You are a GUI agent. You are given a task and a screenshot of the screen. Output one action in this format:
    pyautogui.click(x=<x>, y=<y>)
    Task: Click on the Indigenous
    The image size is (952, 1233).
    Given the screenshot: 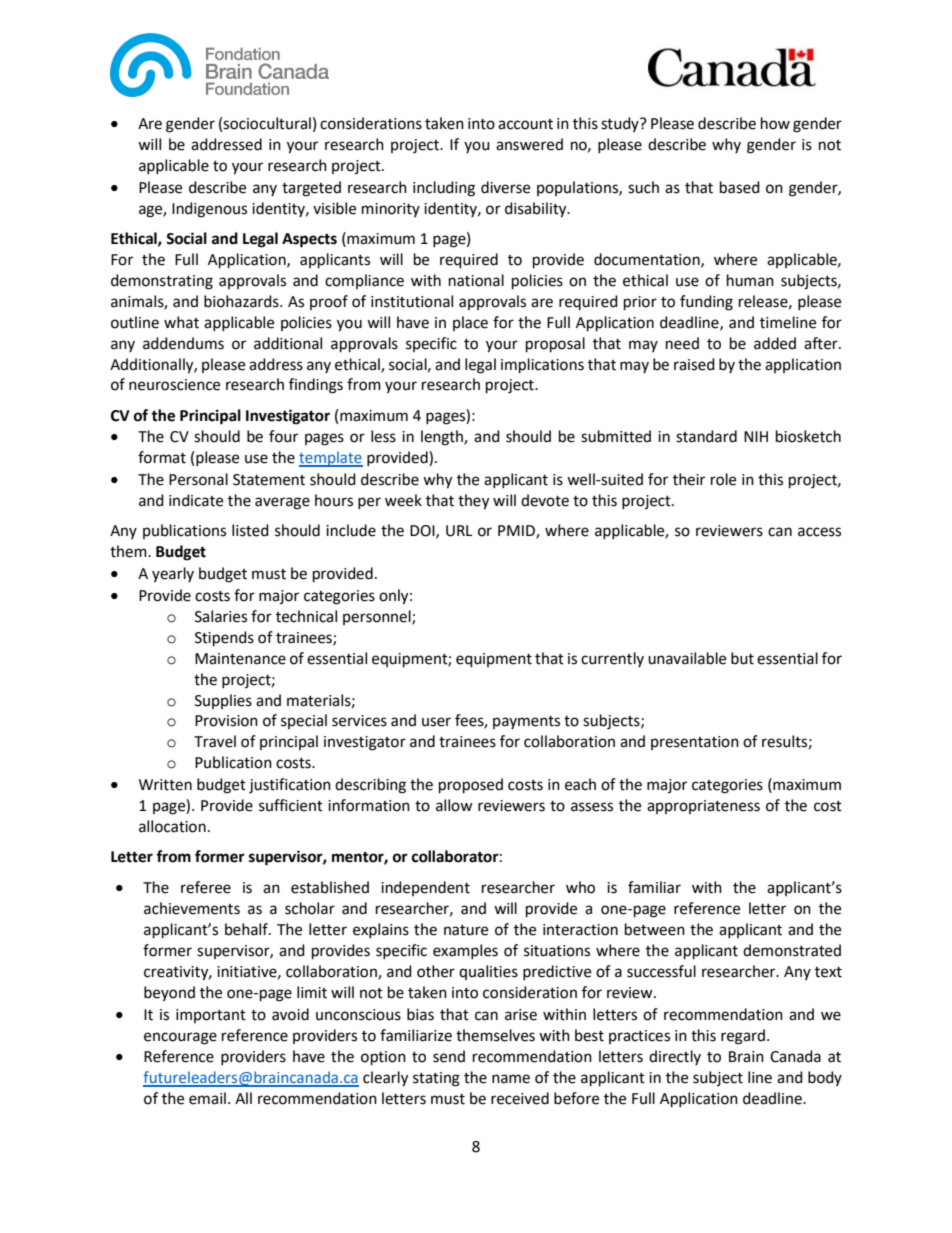 What is the action you would take?
    pyautogui.click(x=209, y=210)
